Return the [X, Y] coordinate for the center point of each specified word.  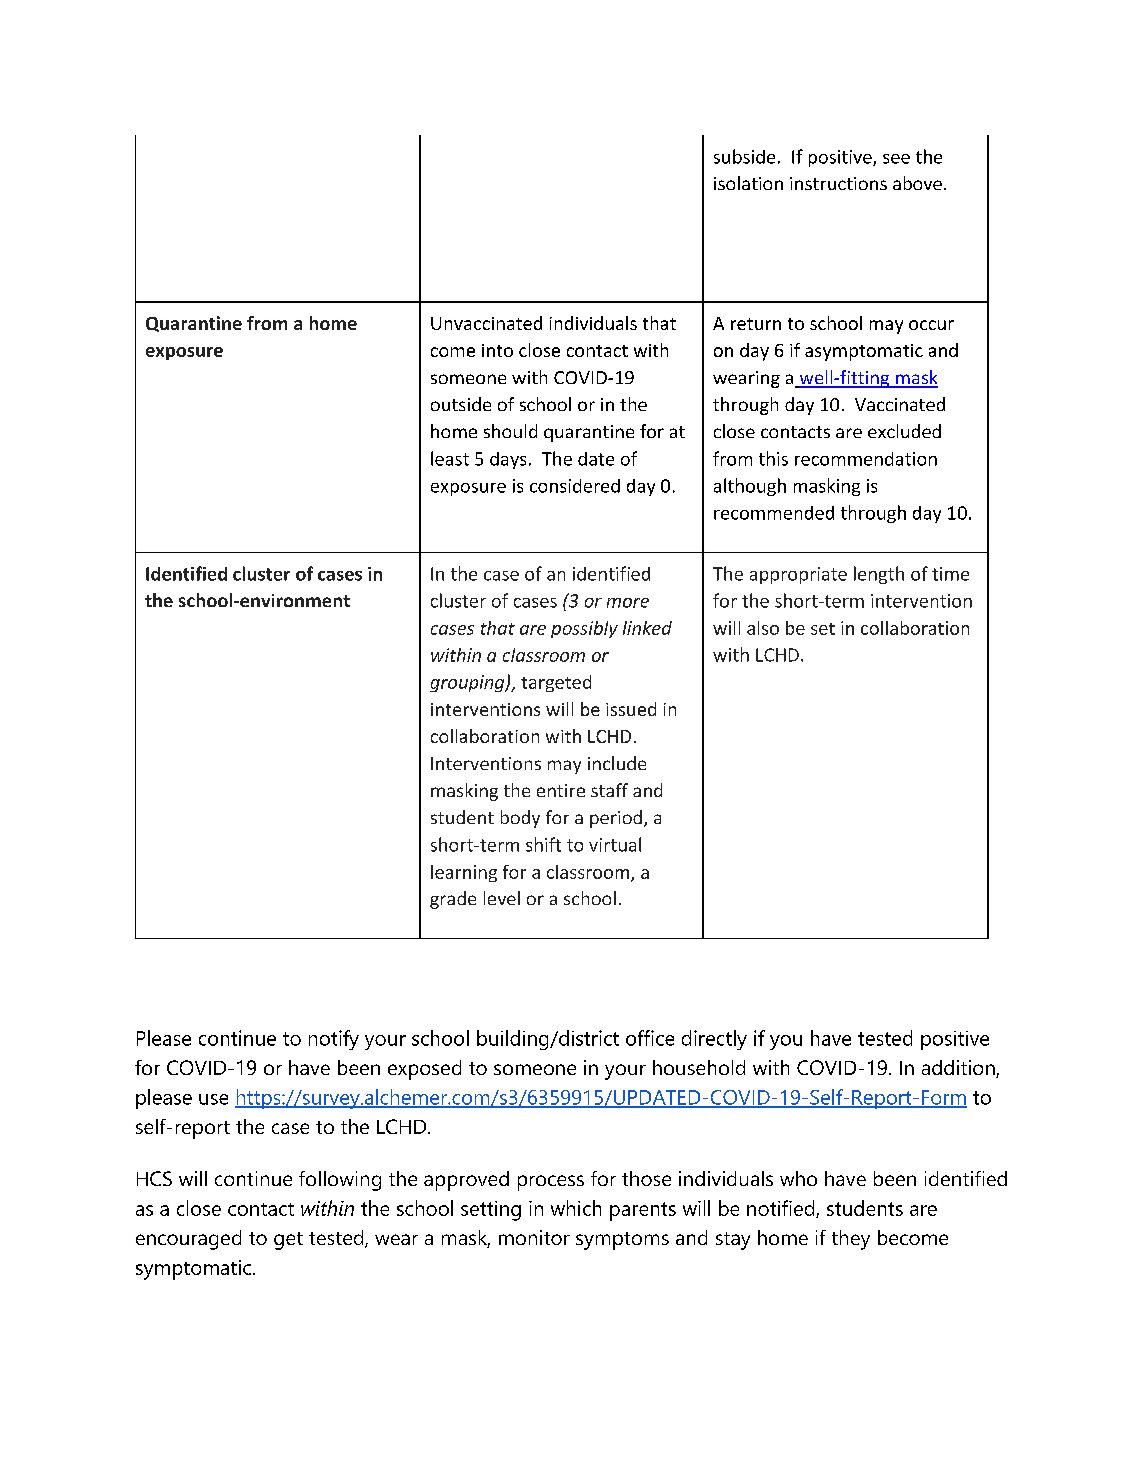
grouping [468, 683]
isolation [748, 183]
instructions [838, 183]
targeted [556, 683]
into [497, 350]
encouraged [188, 1240]
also [763, 628]
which [576, 1208]
